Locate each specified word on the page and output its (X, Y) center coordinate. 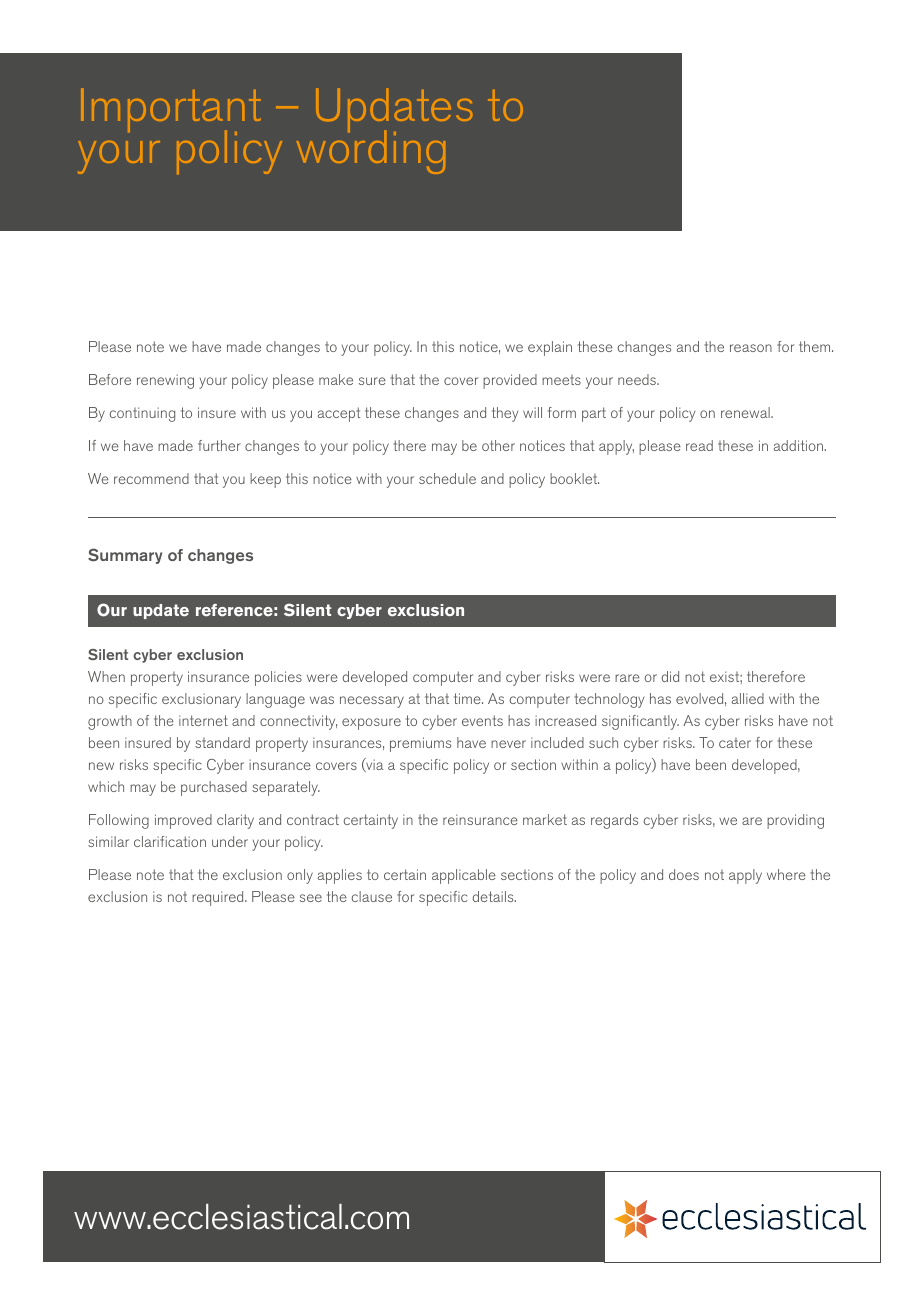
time (468, 698)
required (219, 898)
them (816, 346)
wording (371, 151)
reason (751, 348)
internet (203, 720)
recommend (151, 478)
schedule (447, 478)
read (699, 445)
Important (171, 112)
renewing (165, 381)
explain (550, 348)
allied (748, 698)
